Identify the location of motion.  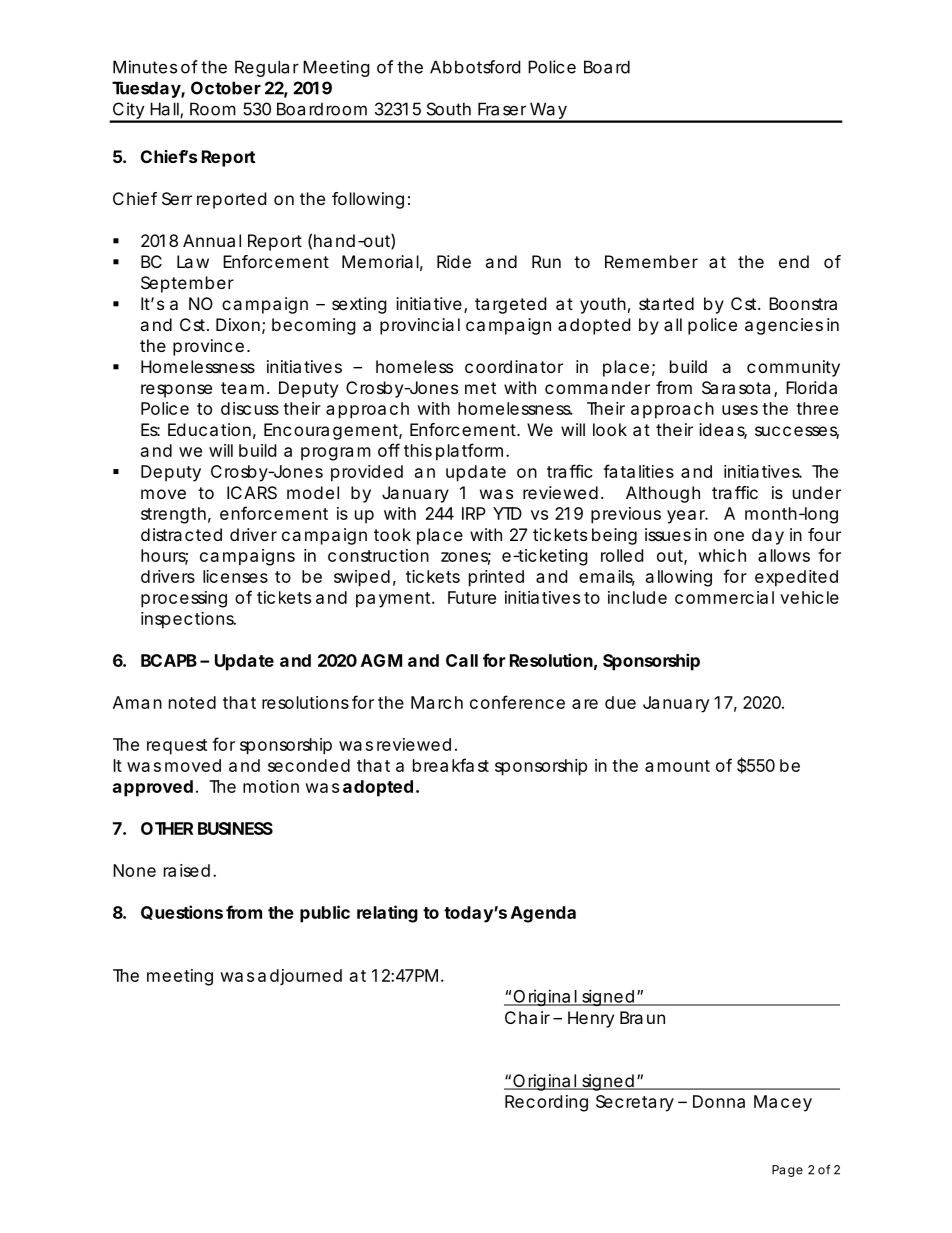
(271, 786).
